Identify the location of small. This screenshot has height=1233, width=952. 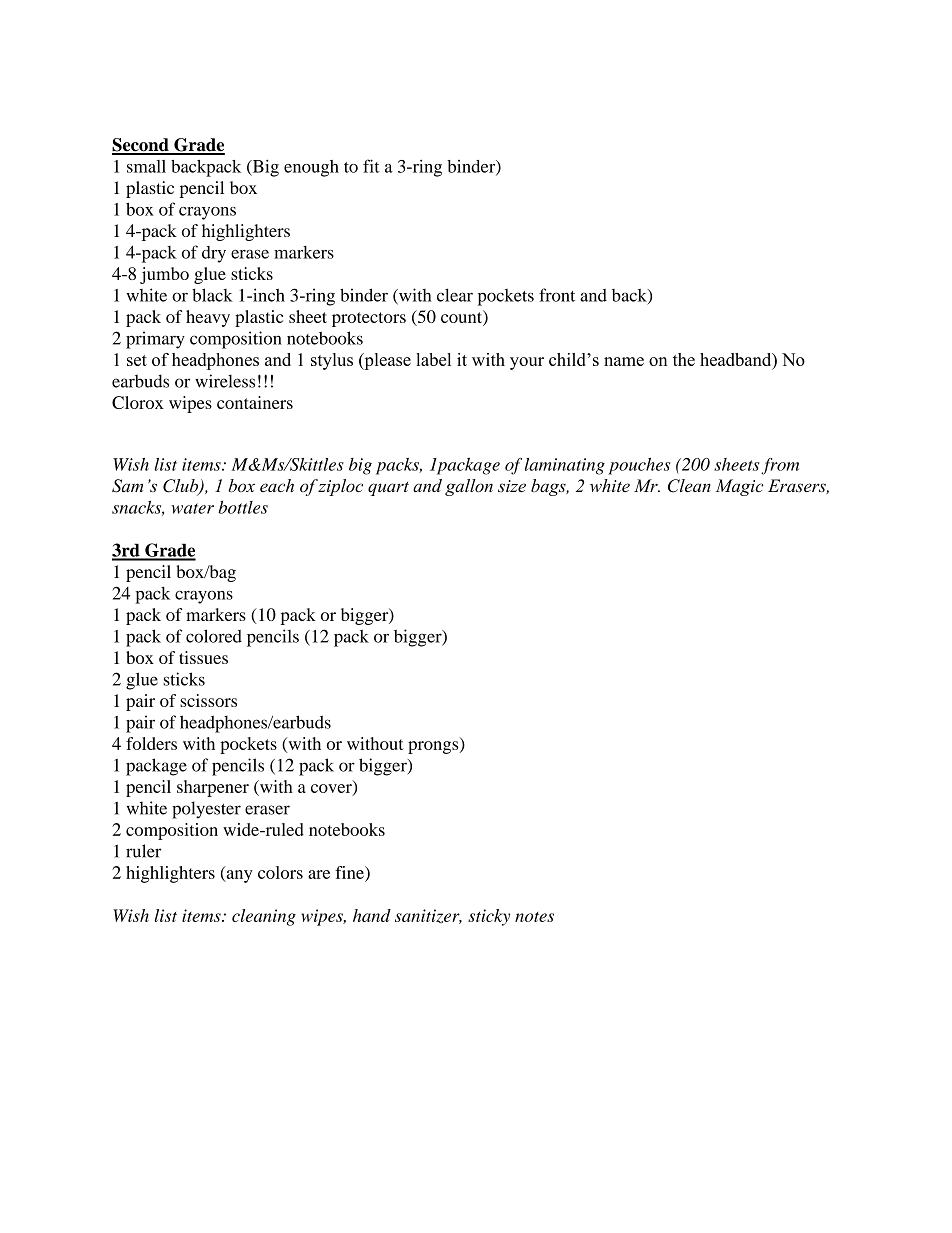
(146, 166).
